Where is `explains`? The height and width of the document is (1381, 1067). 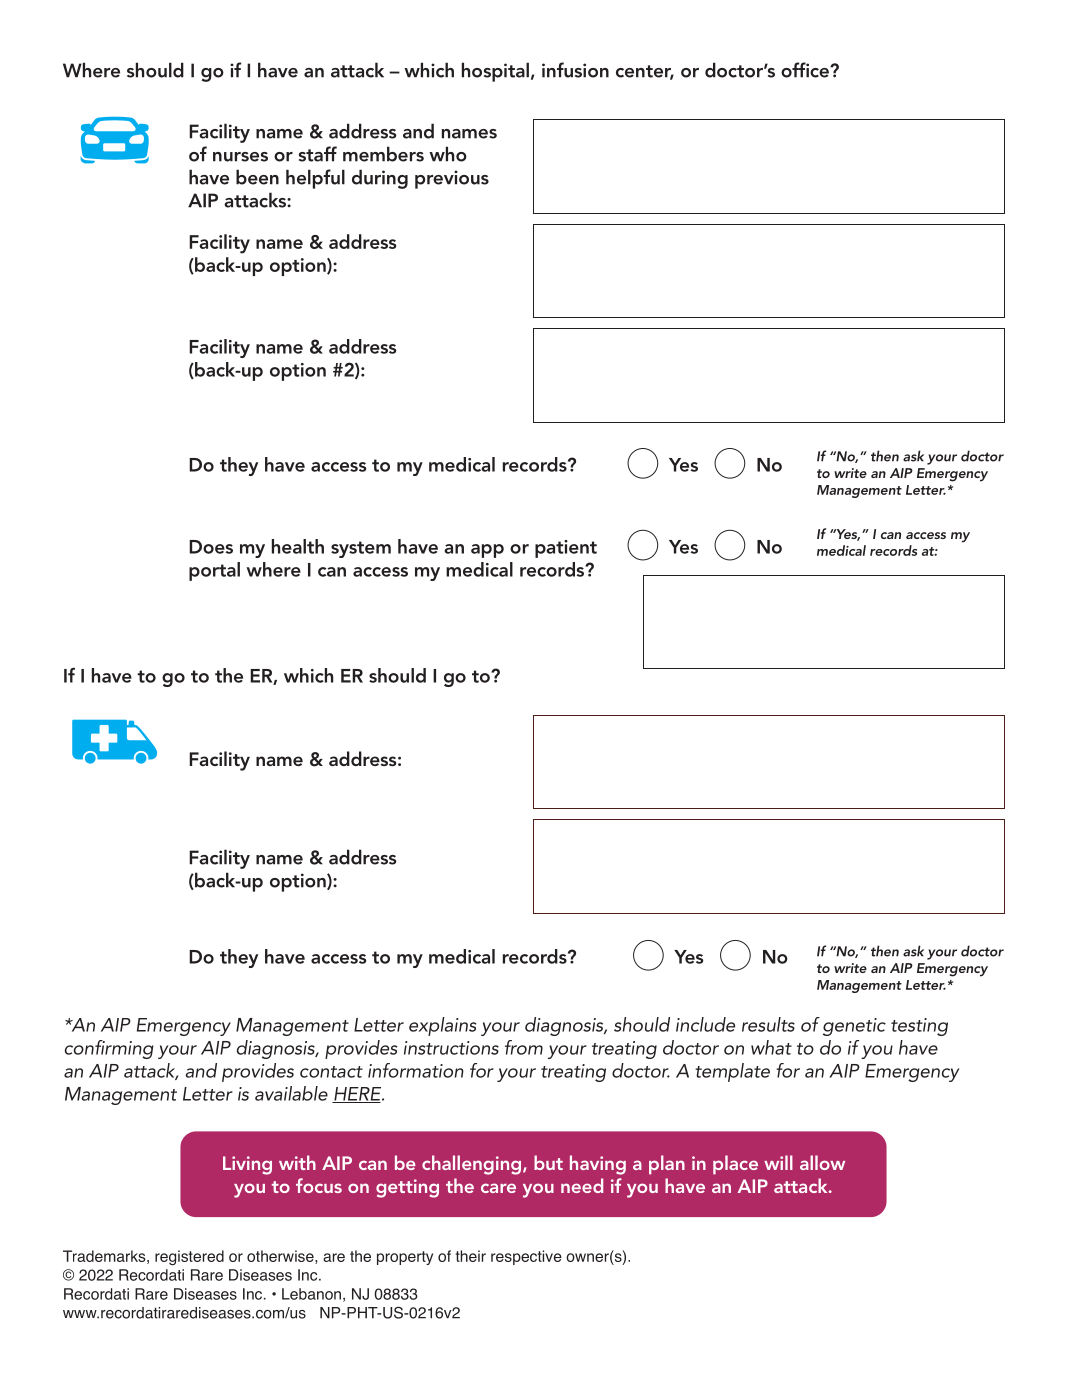 explains is located at coordinates (442, 1026).
